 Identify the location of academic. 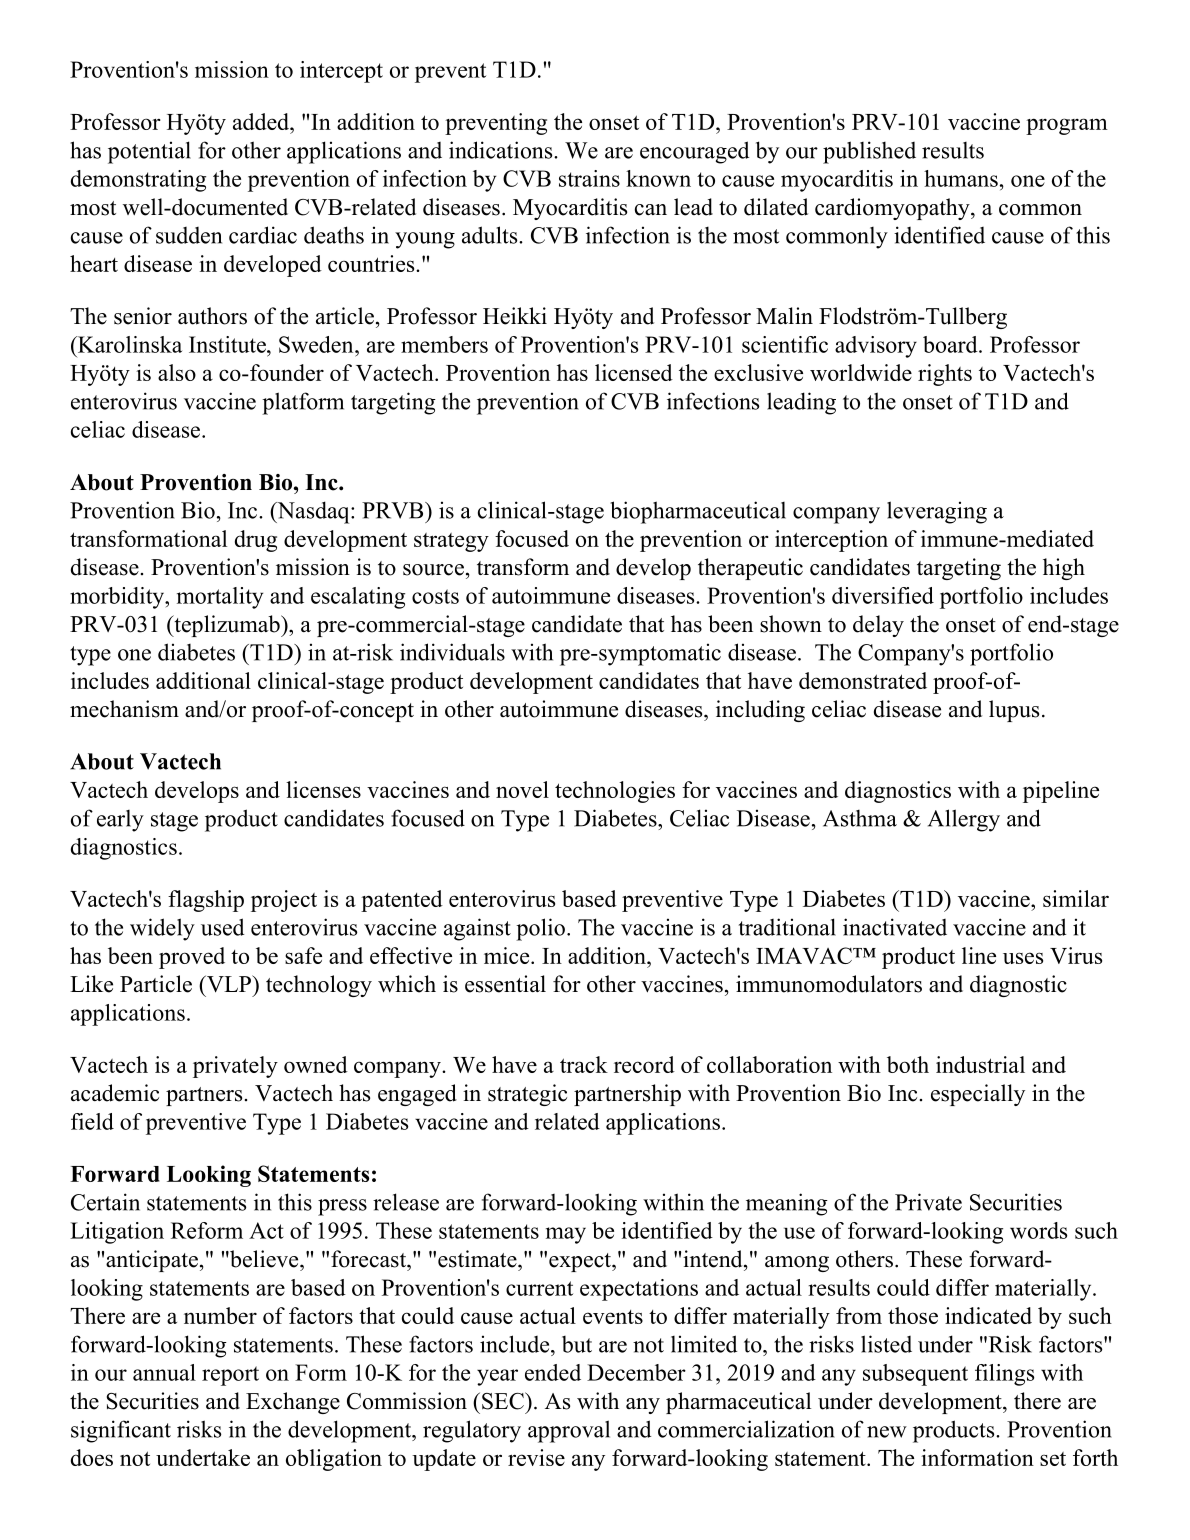
(115, 1093).
